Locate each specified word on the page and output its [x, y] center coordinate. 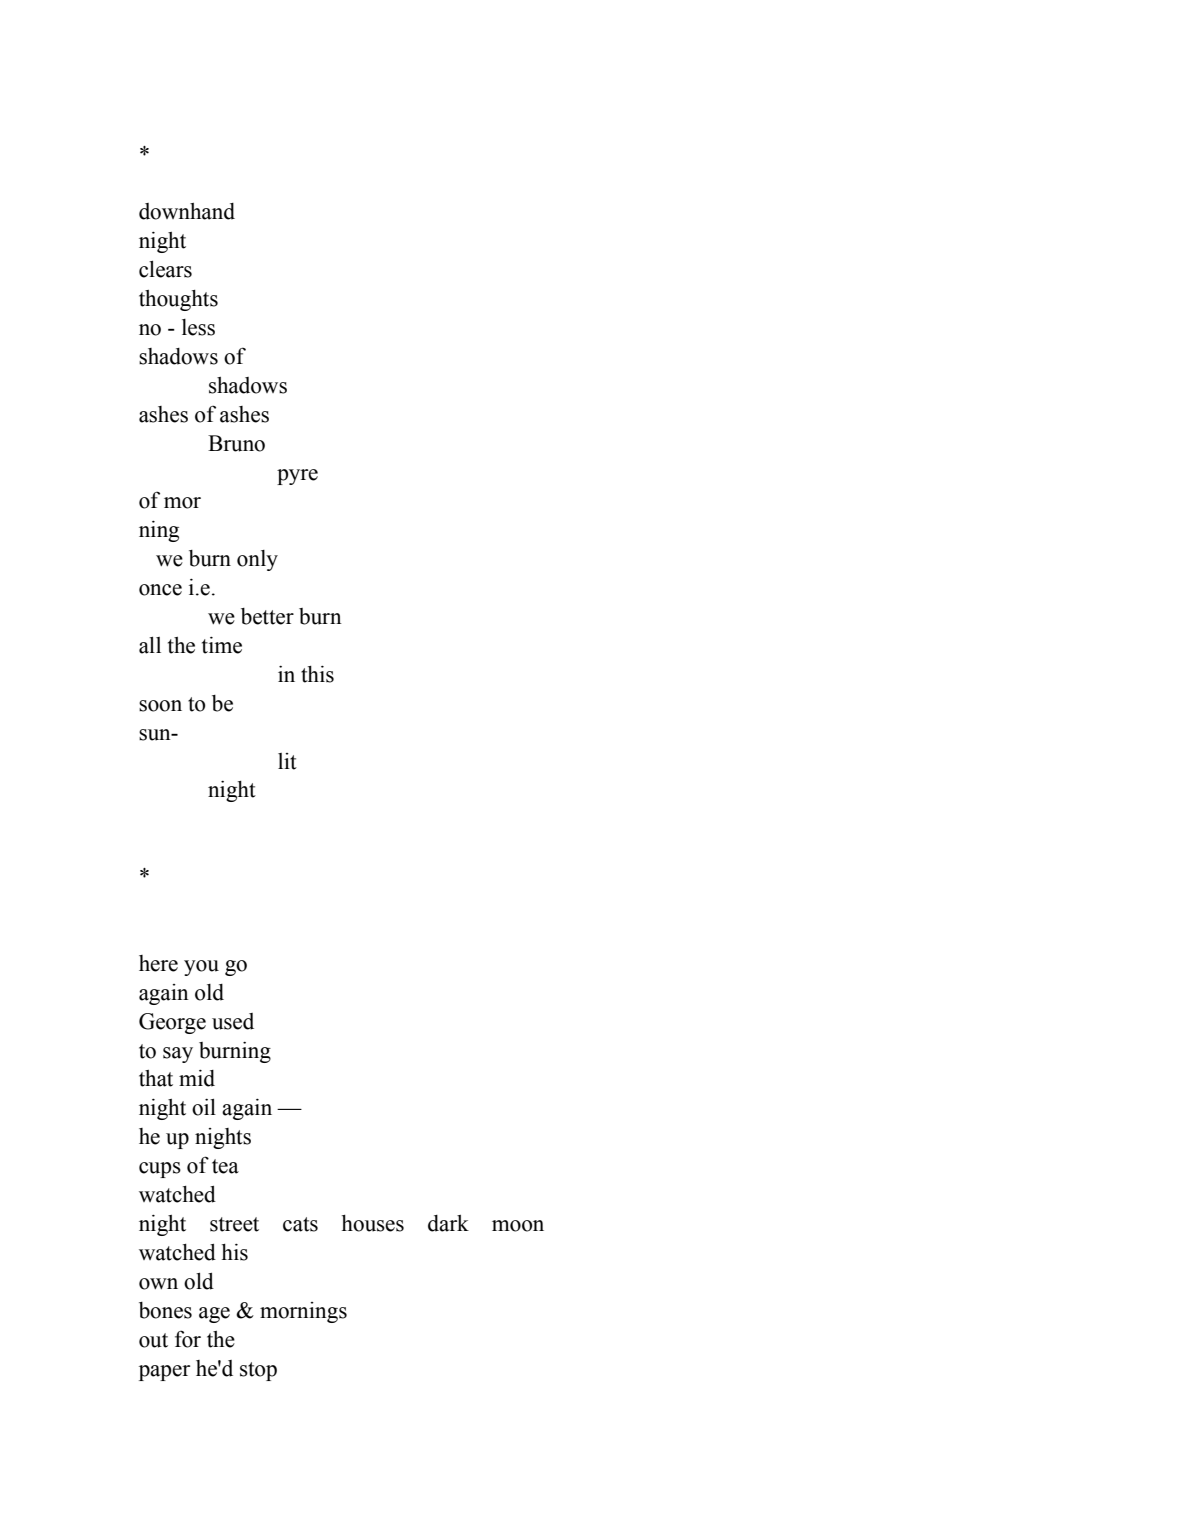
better [267, 616]
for [188, 1339]
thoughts [178, 300]
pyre [297, 477]
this [317, 674]
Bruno [236, 443]
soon [160, 706]
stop [258, 1371]
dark [448, 1223]
